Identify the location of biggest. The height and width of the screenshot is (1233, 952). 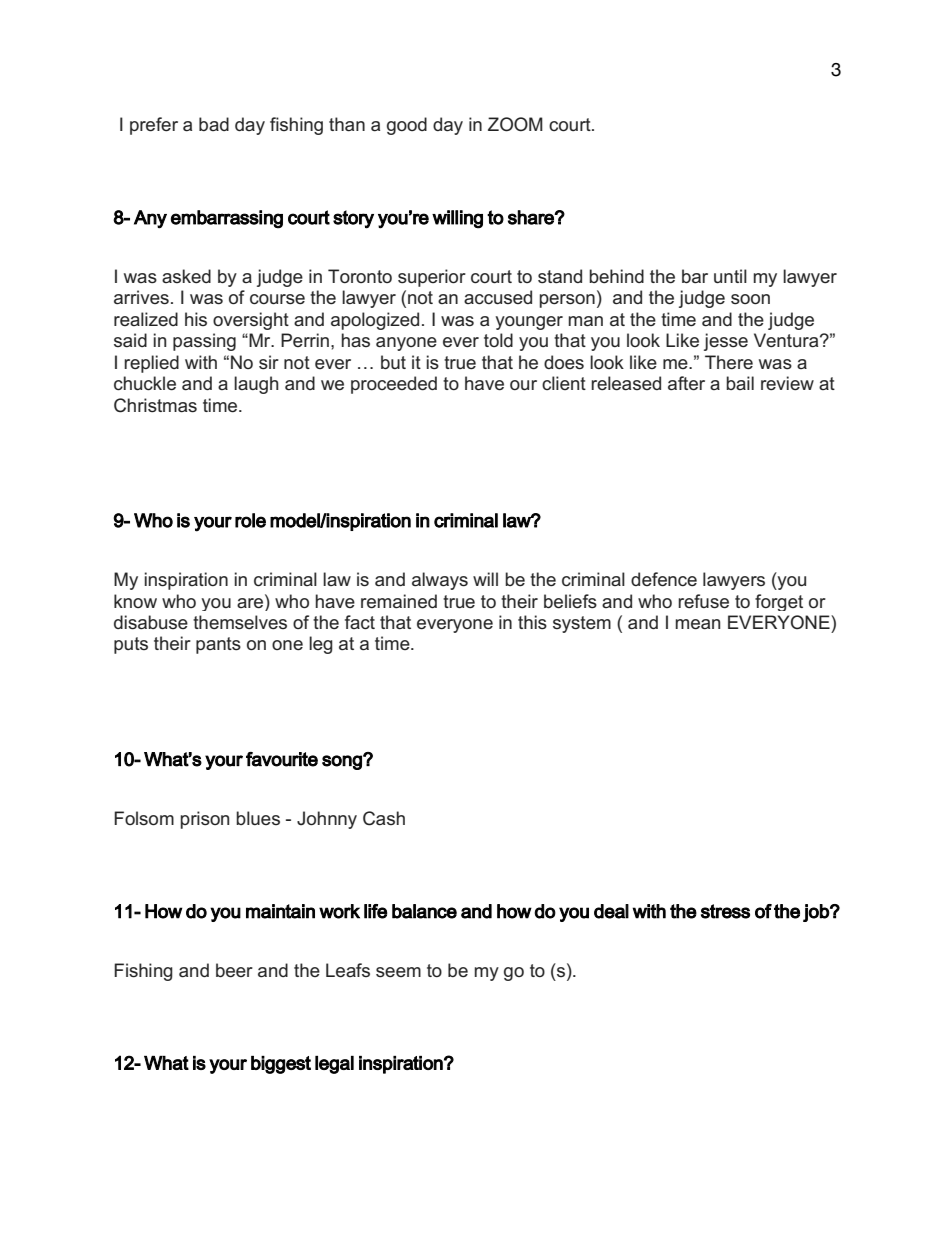
(281, 1065).
